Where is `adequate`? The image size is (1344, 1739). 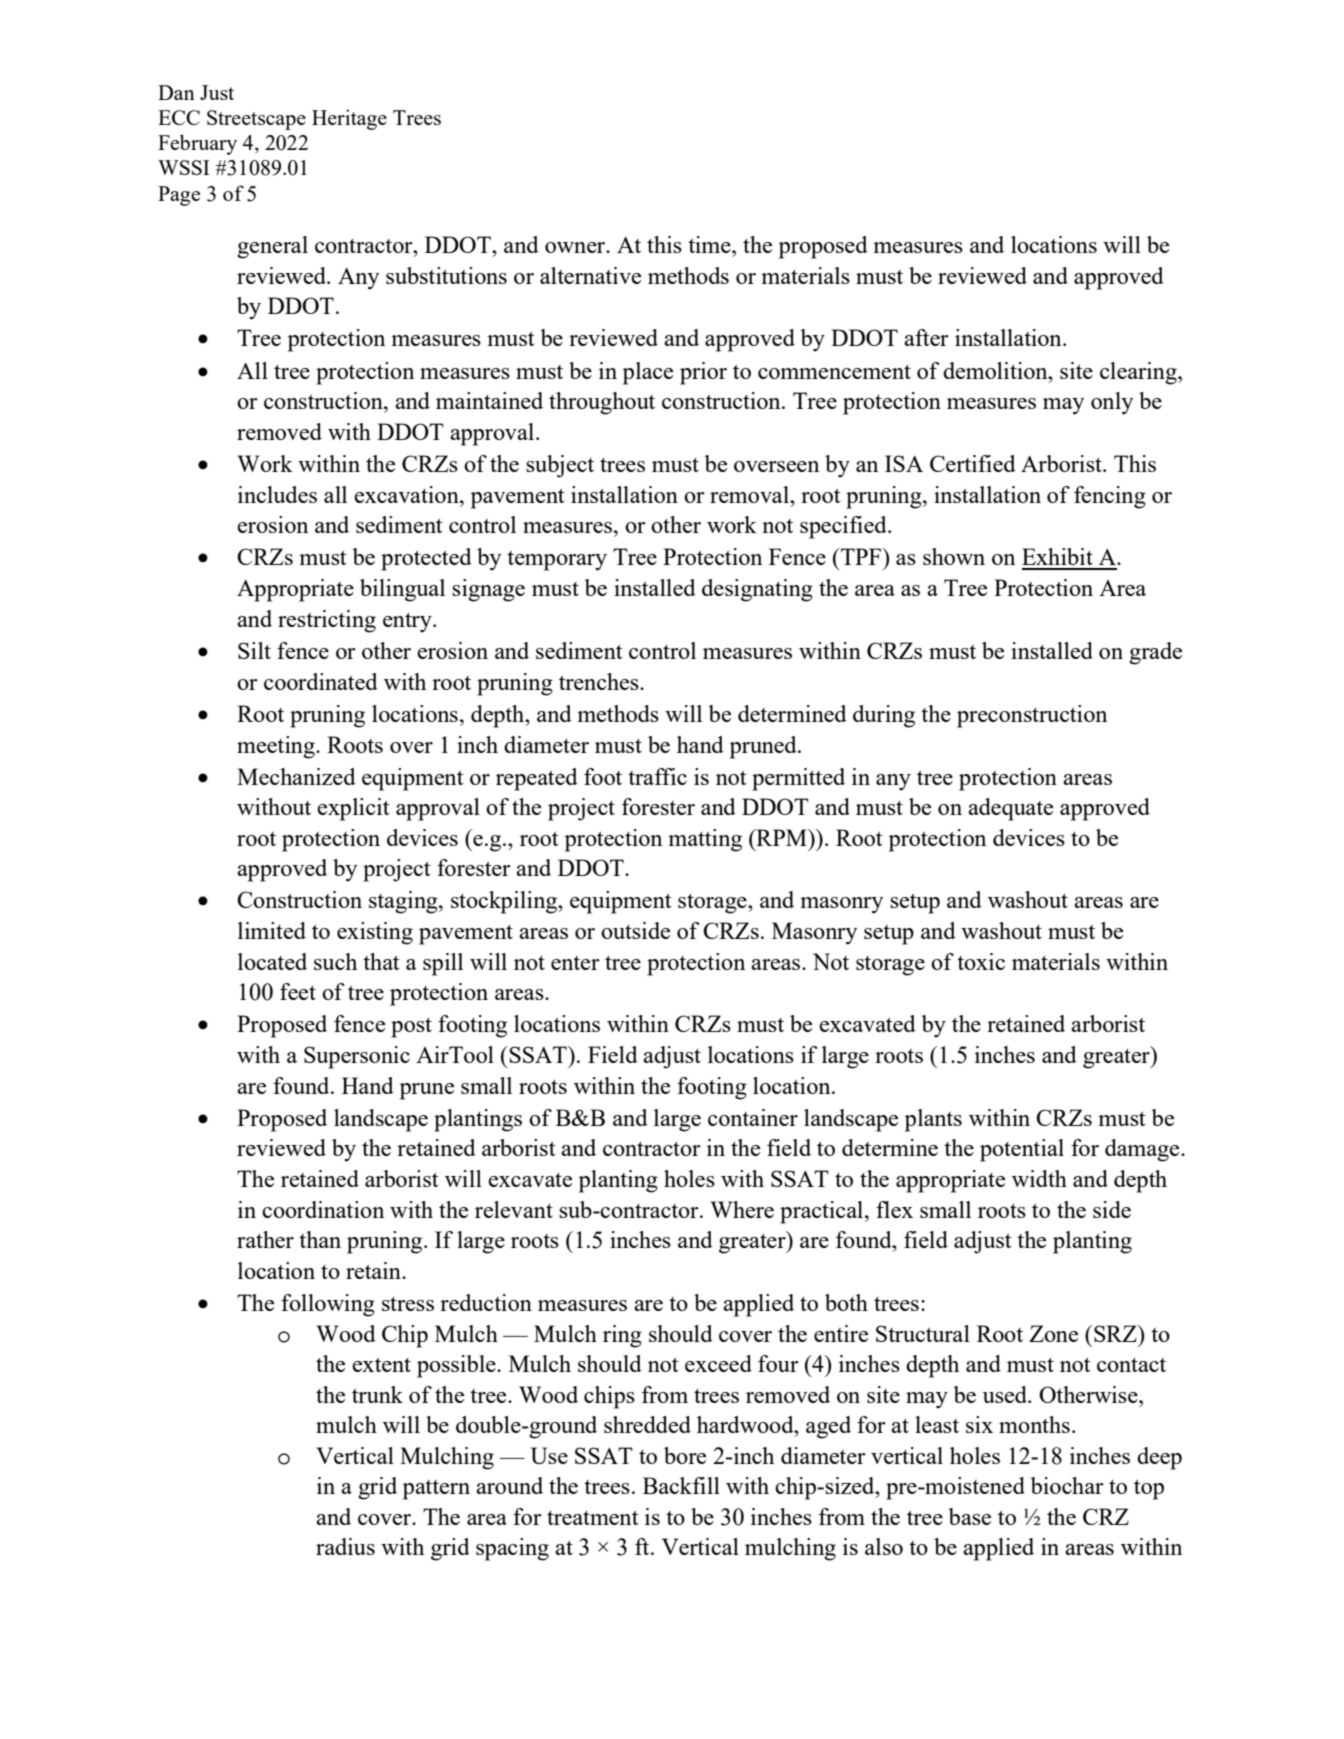
adequate is located at coordinates (1010, 809).
